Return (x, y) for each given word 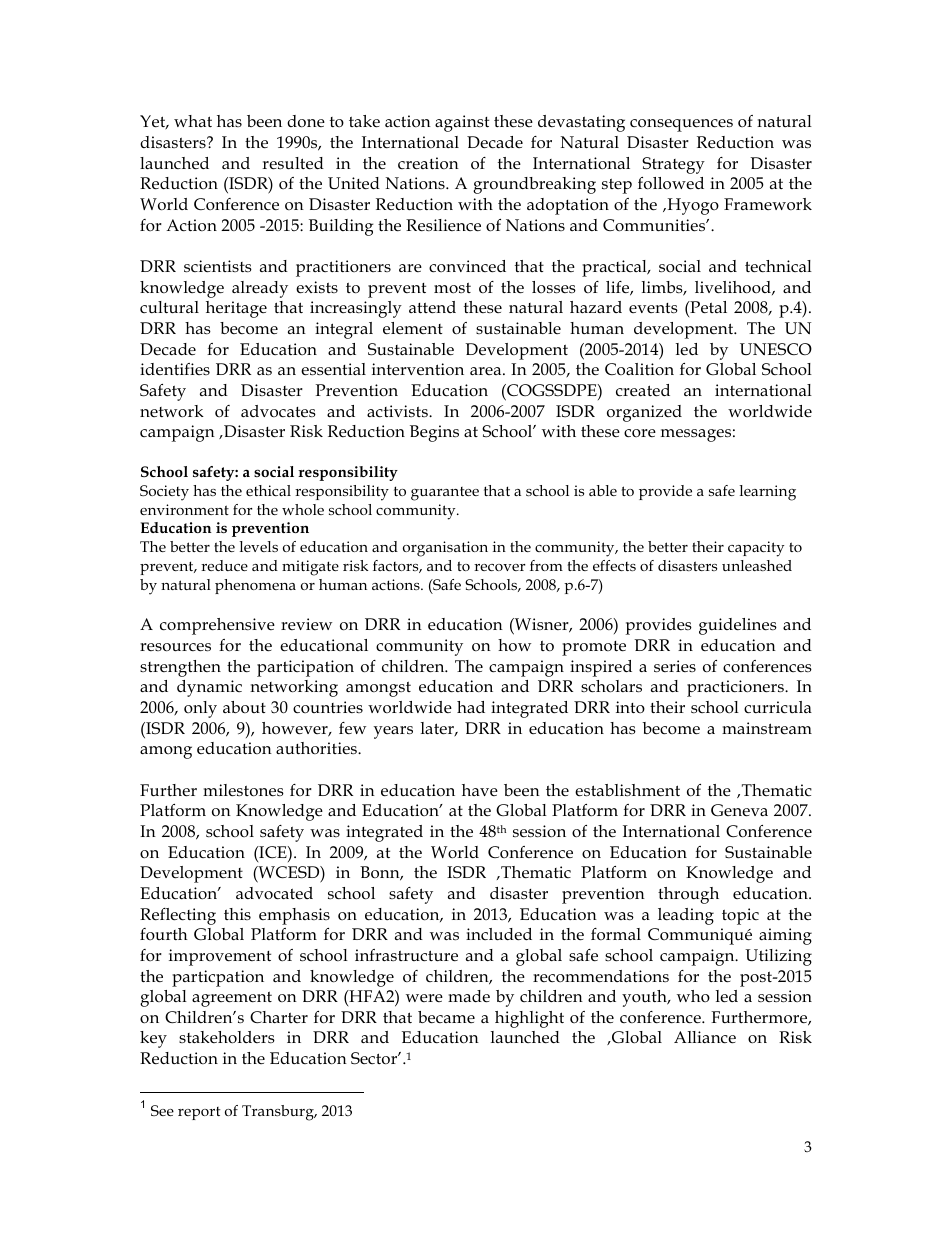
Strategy (673, 165)
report (199, 1113)
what (193, 121)
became (446, 1017)
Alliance (705, 1037)
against (462, 123)
